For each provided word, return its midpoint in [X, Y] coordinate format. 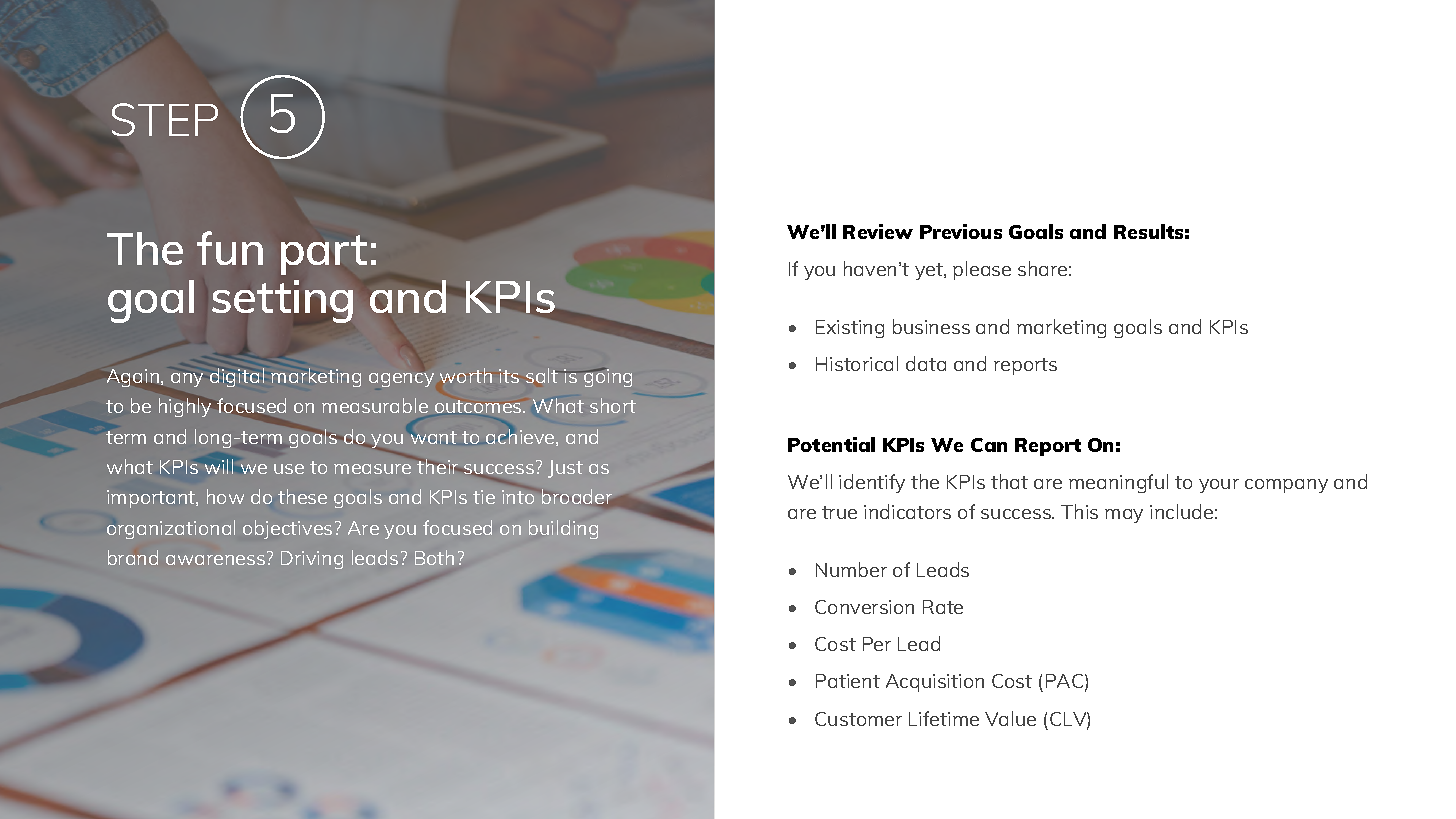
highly [186, 407]
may [1124, 516]
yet [930, 271]
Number [851, 569]
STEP [165, 119]
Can [989, 445]
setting [282, 301]
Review [878, 231]
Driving [312, 560]
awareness [215, 560]
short [613, 405]
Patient [848, 681]
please [982, 270]
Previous [961, 231]
